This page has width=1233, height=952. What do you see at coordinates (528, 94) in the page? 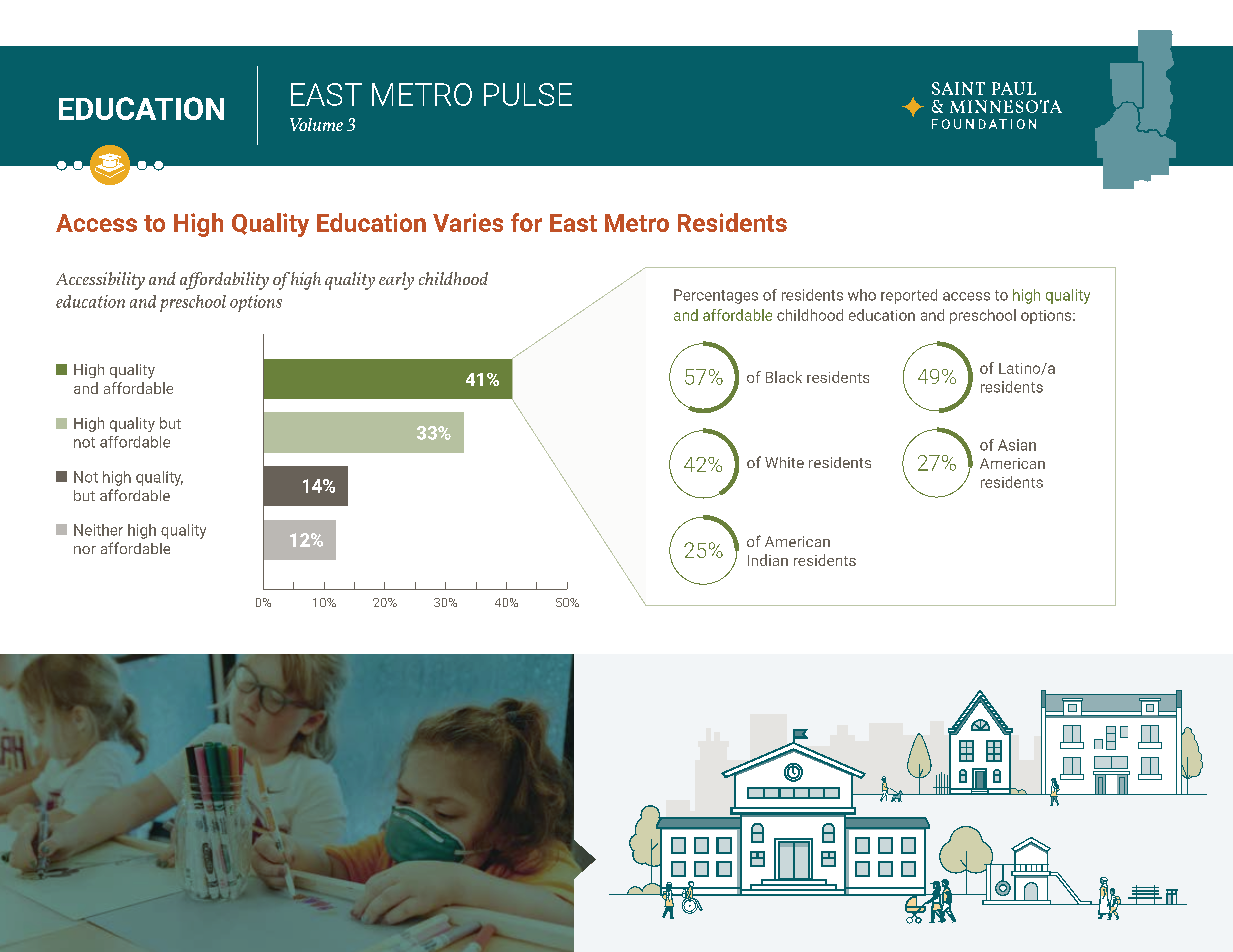
I see `PULSE` at bounding box center [528, 94].
